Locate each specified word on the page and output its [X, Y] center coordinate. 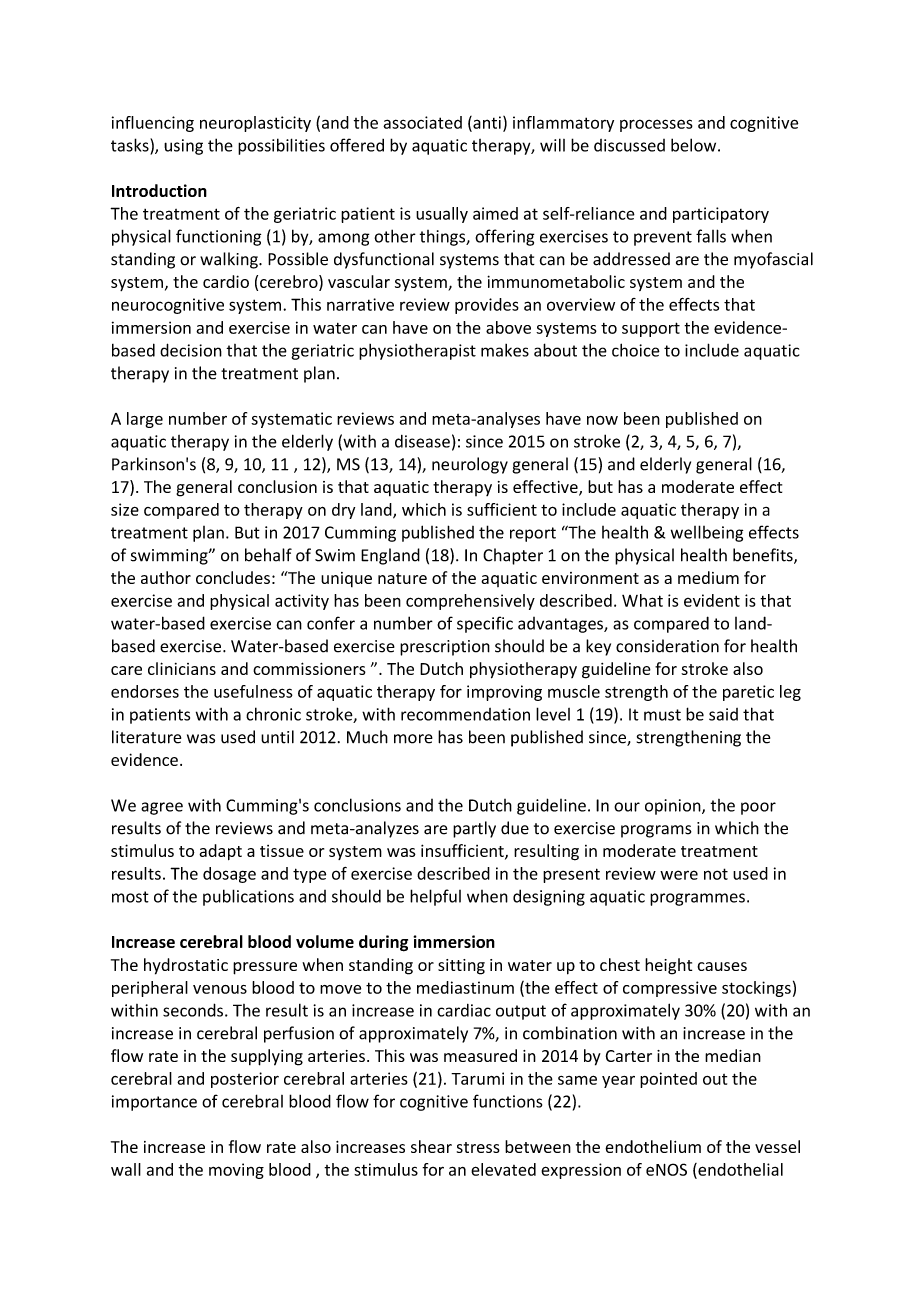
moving [236, 1171]
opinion [674, 807]
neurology [470, 465]
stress [478, 1147]
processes [656, 125]
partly [474, 829]
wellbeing [707, 533]
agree [162, 808]
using [183, 147]
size [125, 509]
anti [486, 123]
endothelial [739, 1170]
